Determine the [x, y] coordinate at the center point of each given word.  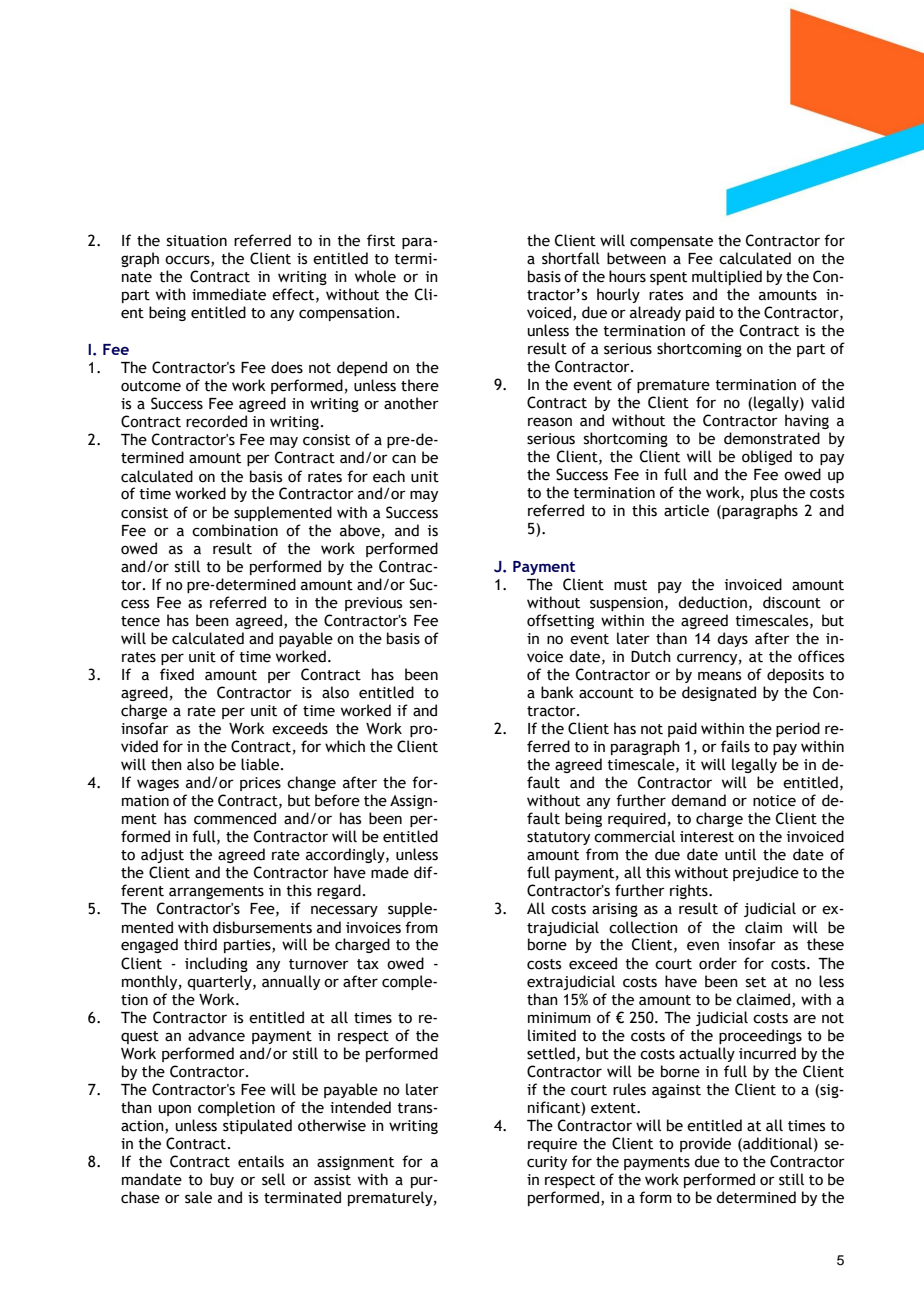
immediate [229, 294]
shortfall [571, 258]
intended [360, 1107]
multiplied [727, 277]
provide [705, 1144]
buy [222, 1180]
